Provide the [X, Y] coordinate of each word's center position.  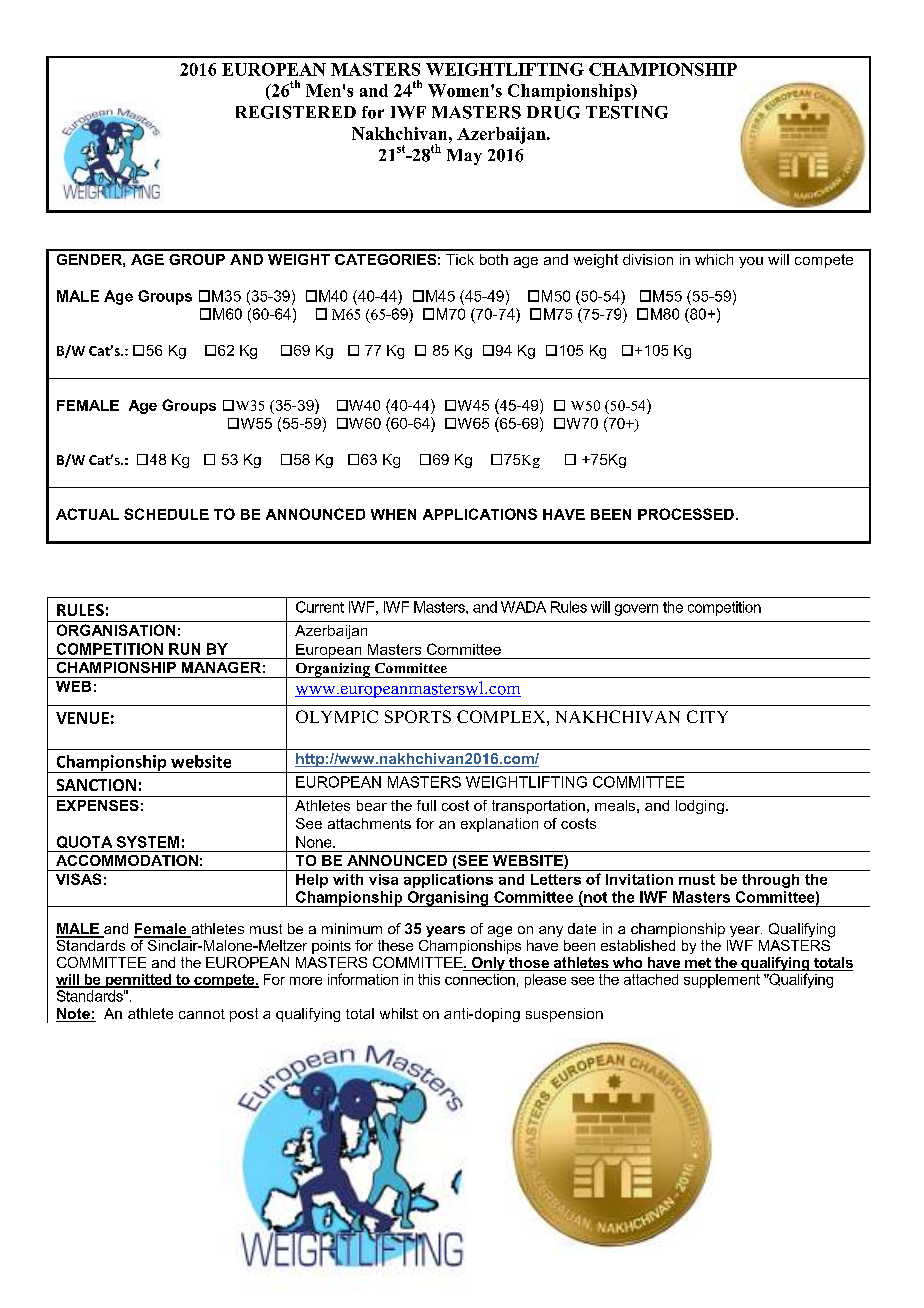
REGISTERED [296, 112]
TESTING [627, 112]
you [751, 262]
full [426, 805]
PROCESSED [686, 514]
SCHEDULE [166, 514]
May [464, 157]
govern [636, 610]
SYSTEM [148, 842]
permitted [138, 981]
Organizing [332, 670]
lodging [700, 807]
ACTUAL [87, 514]
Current [320, 607]
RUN [184, 649]
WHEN [393, 514]
